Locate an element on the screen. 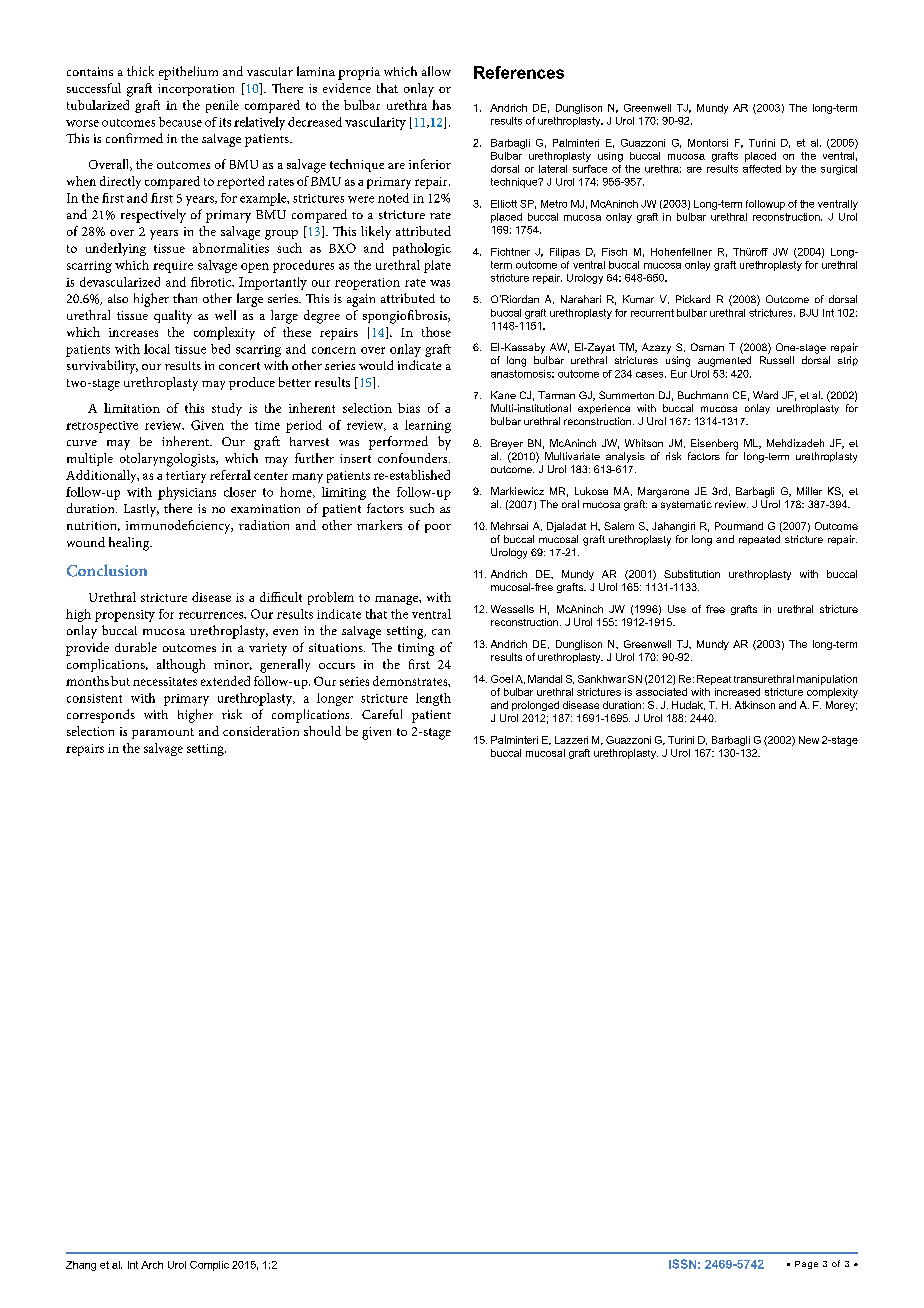  increased is located at coordinates (737, 692).
